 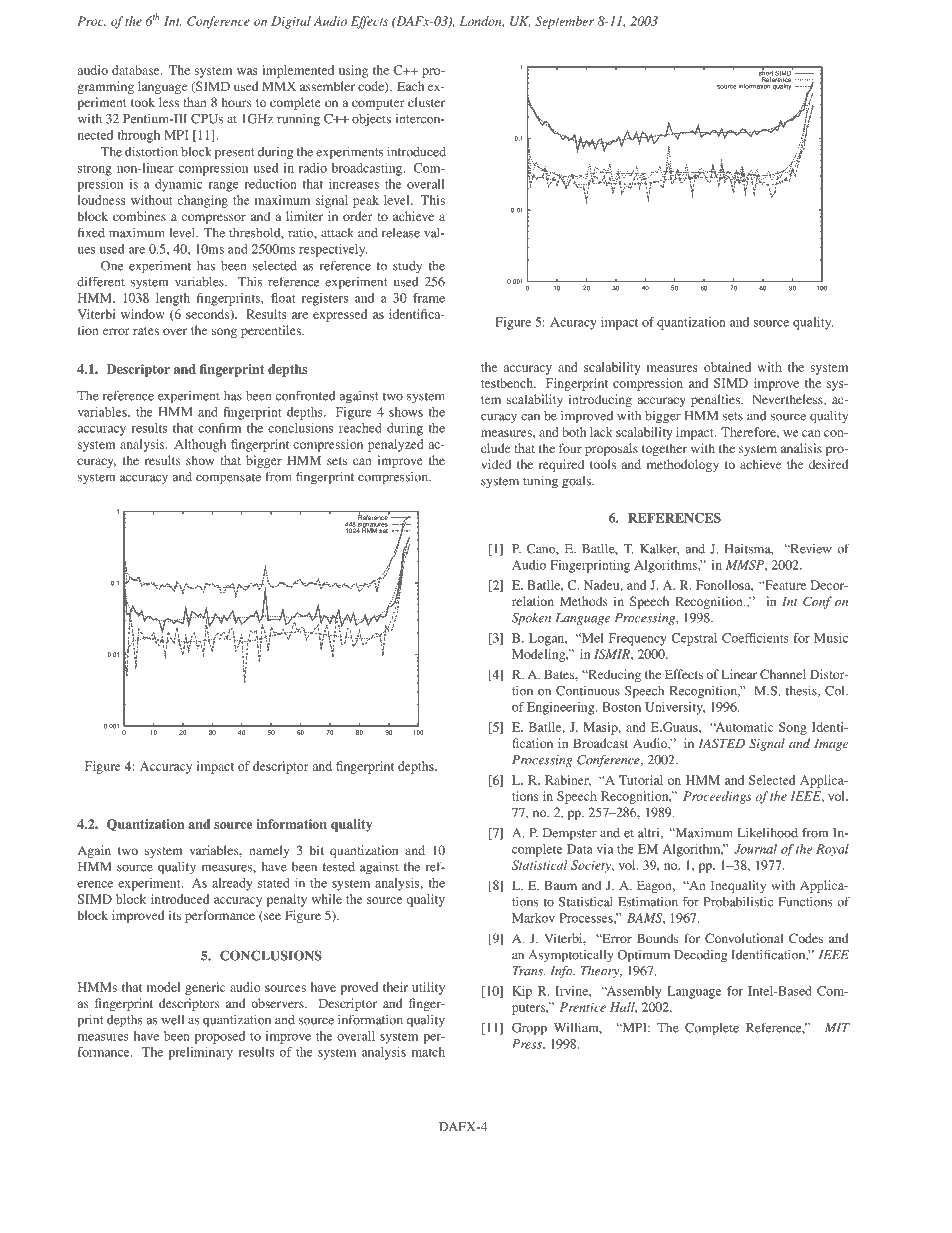 What do you see at coordinates (146, 331) in the document?
I see `rates` at bounding box center [146, 331].
